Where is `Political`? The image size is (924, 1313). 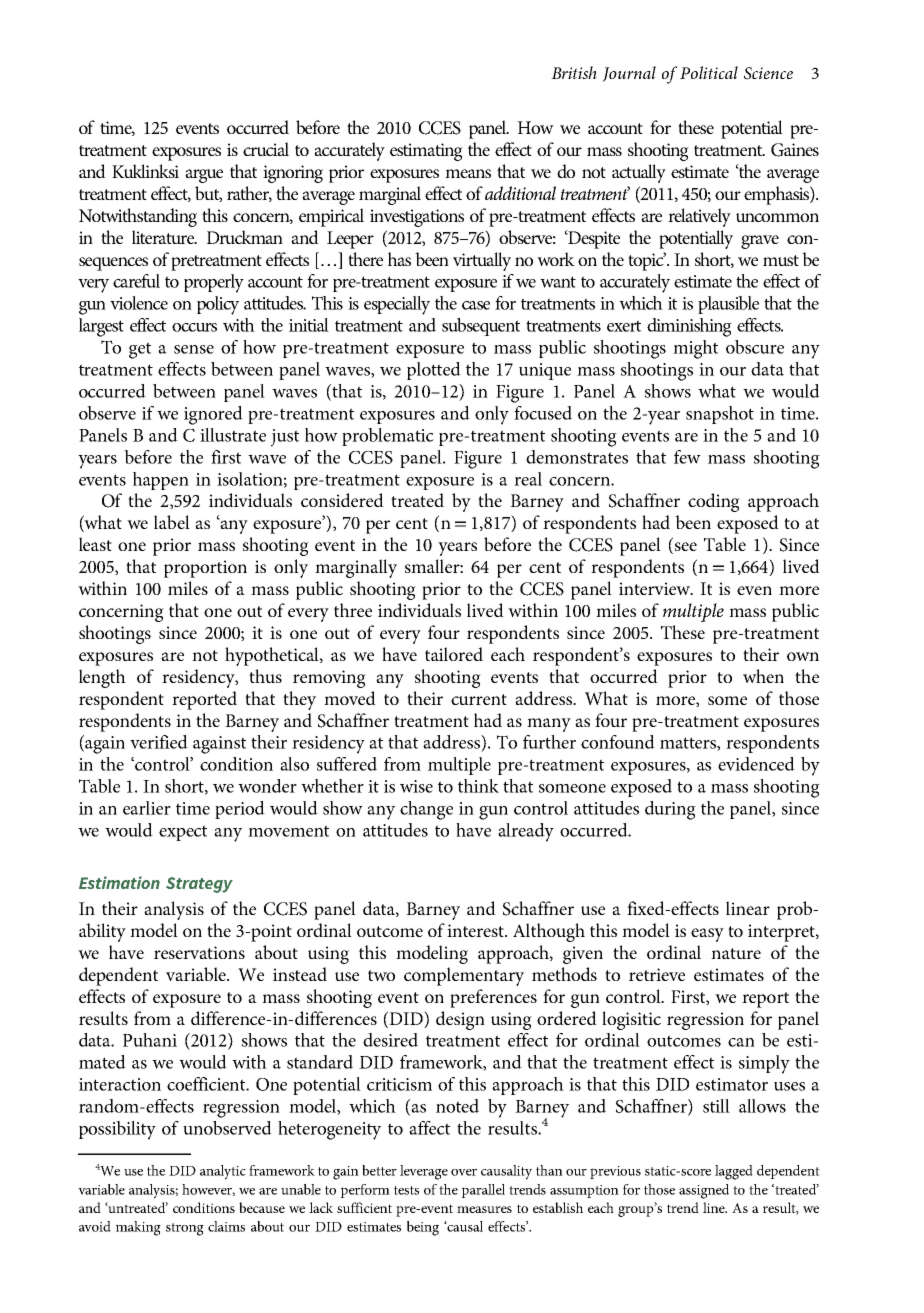
Political is located at coordinates (709, 72).
